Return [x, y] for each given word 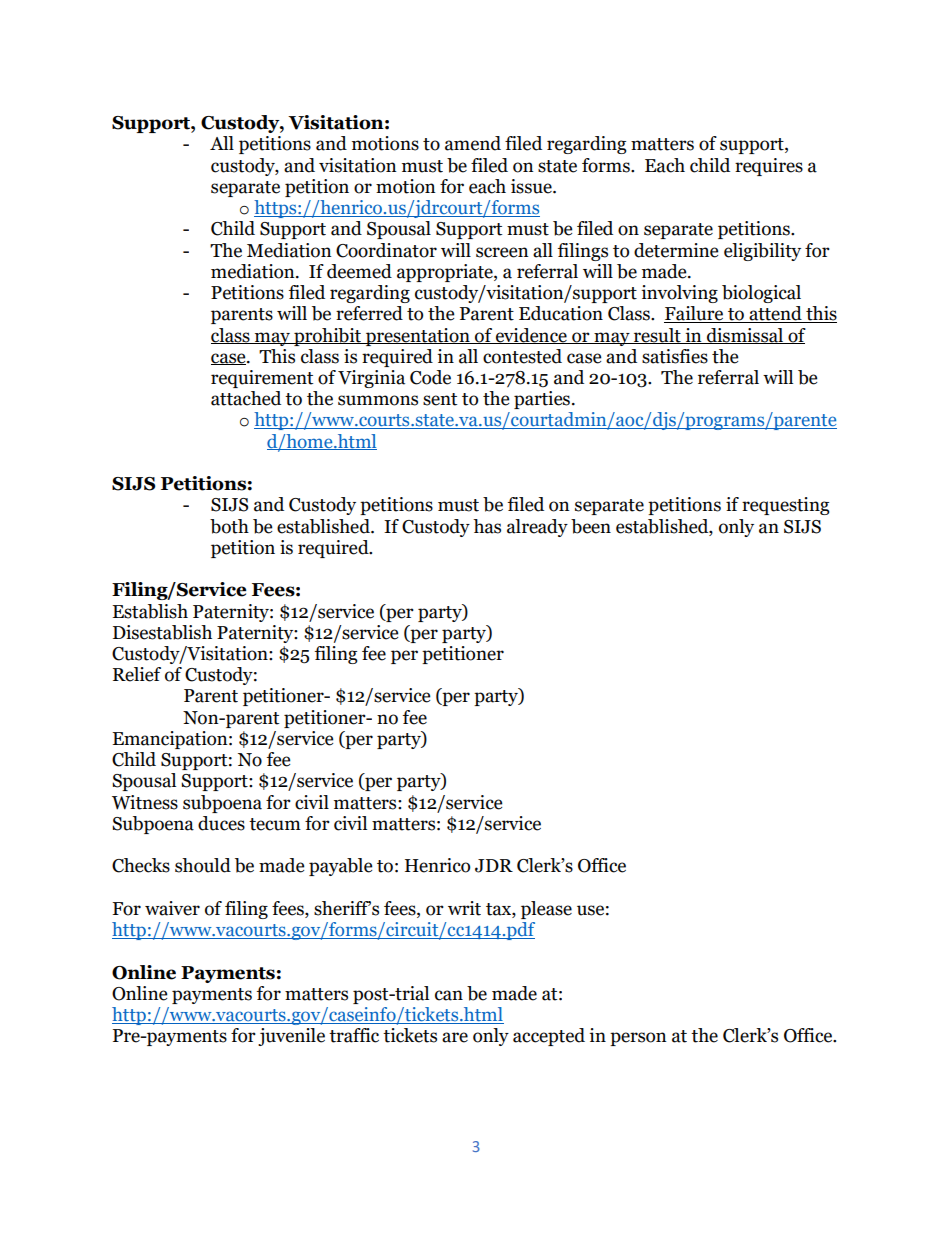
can [449, 995]
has [487, 526]
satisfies [675, 356]
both [229, 526]
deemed [359, 271]
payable [340, 867]
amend [473, 143]
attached [246, 398]
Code [430, 377]
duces [221, 823]
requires [769, 167]
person [638, 1039]
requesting [786, 506]
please [546, 910]
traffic [354, 1035]
